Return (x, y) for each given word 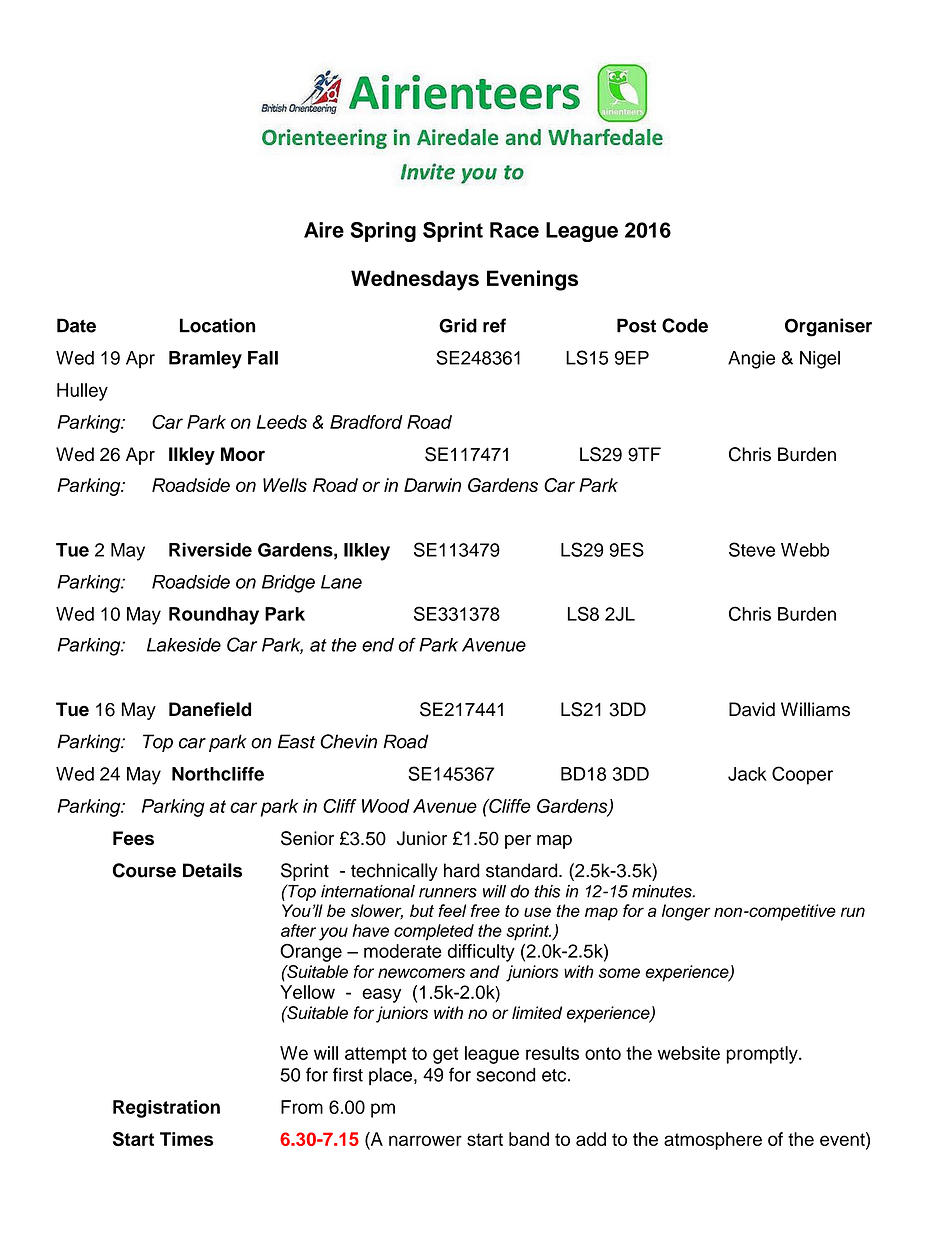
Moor (243, 454)
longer (686, 912)
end (378, 645)
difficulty (481, 953)
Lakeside (184, 645)
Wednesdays (415, 280)
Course (144, 870)
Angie (751, 360)
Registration (166, 1109)
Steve (752, 549)
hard (462, 870)
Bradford (366, 422)
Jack (747, 774)
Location (217, 325)
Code (685, 325)
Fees (133, 838)
